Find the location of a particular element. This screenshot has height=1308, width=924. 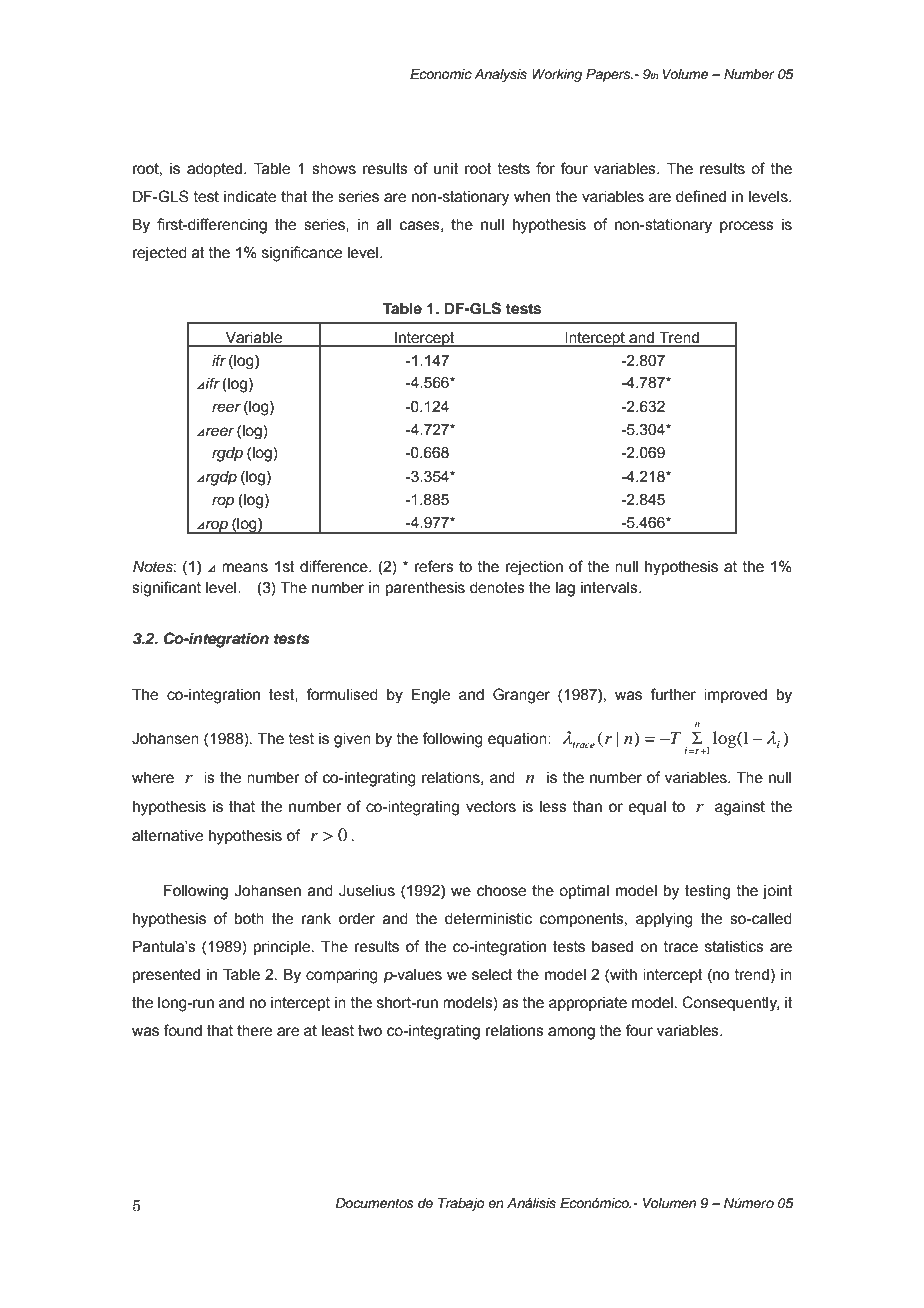

vectors is located at coordinates (491, 807).
